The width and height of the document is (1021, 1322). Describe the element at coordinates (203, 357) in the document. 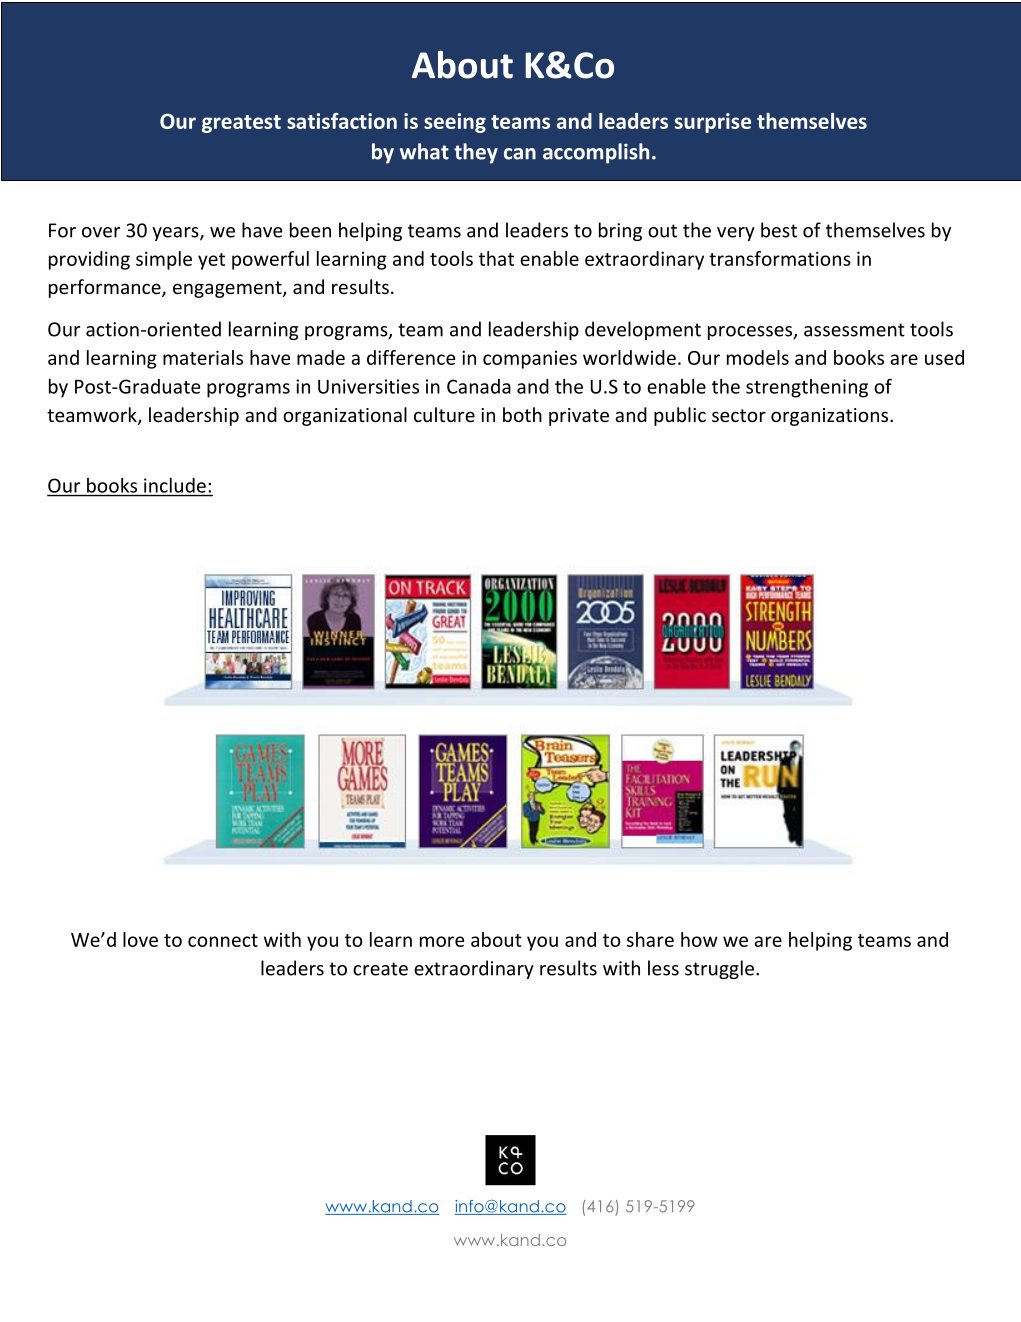

I see `materials` at that location.
